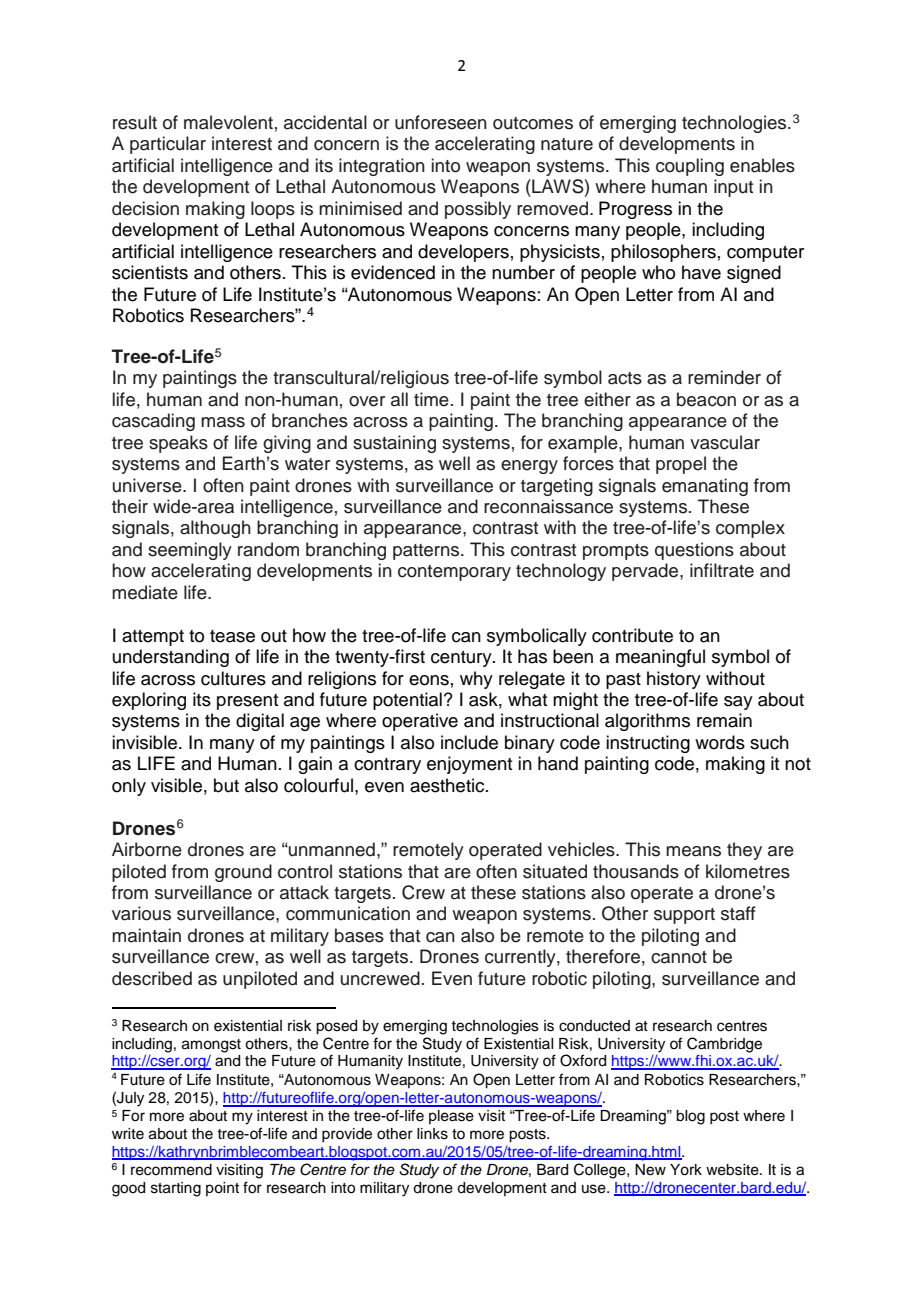 This page has width=924, height=1308. Describe the element at coordinates (168, 145) in the page. I see `particular` at that location.
